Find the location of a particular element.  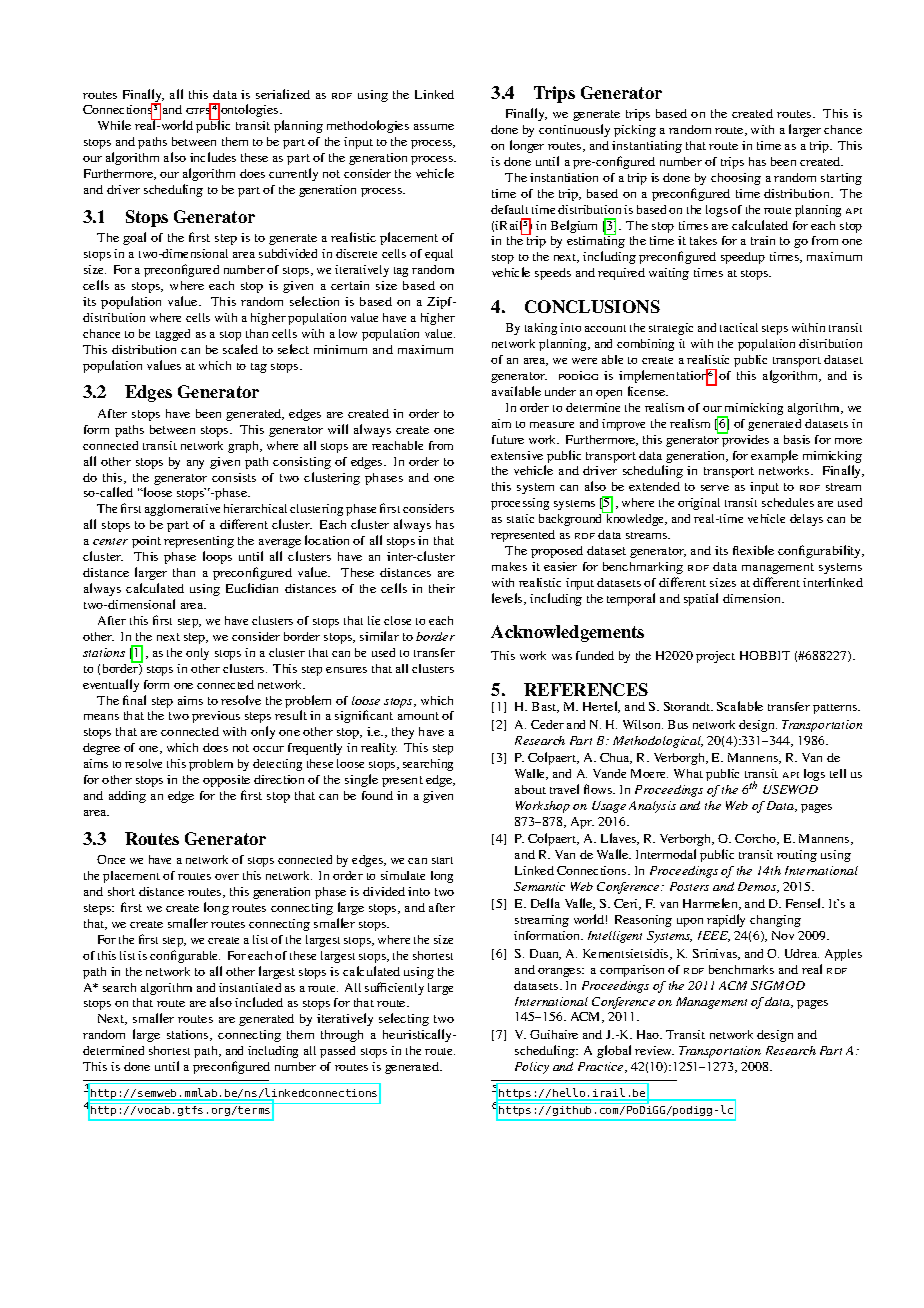

their is located at coordinates (442, 588).
